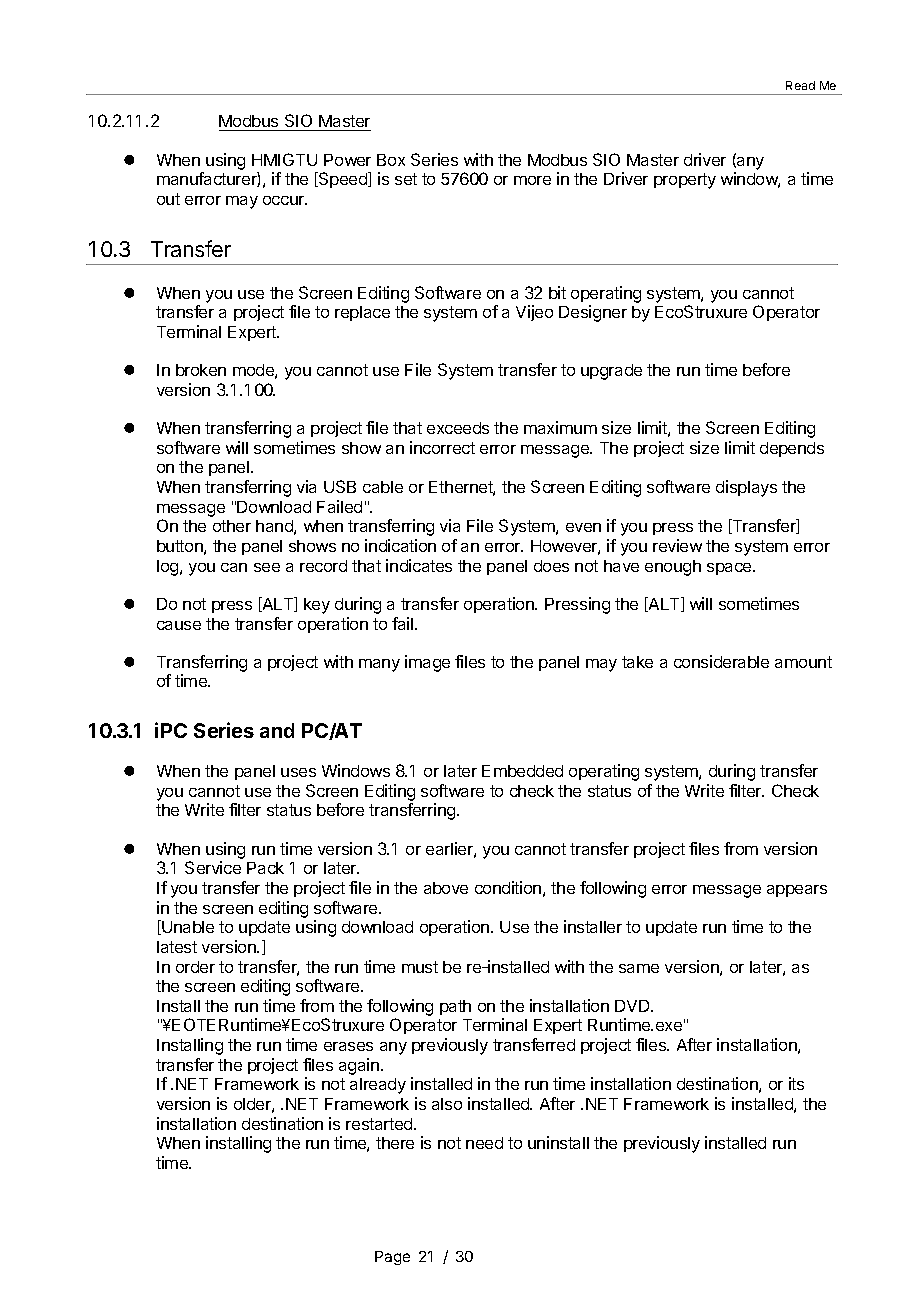  Describe the element at coordinates (484, 1143) in the screenshot. I see `need` at that location.
